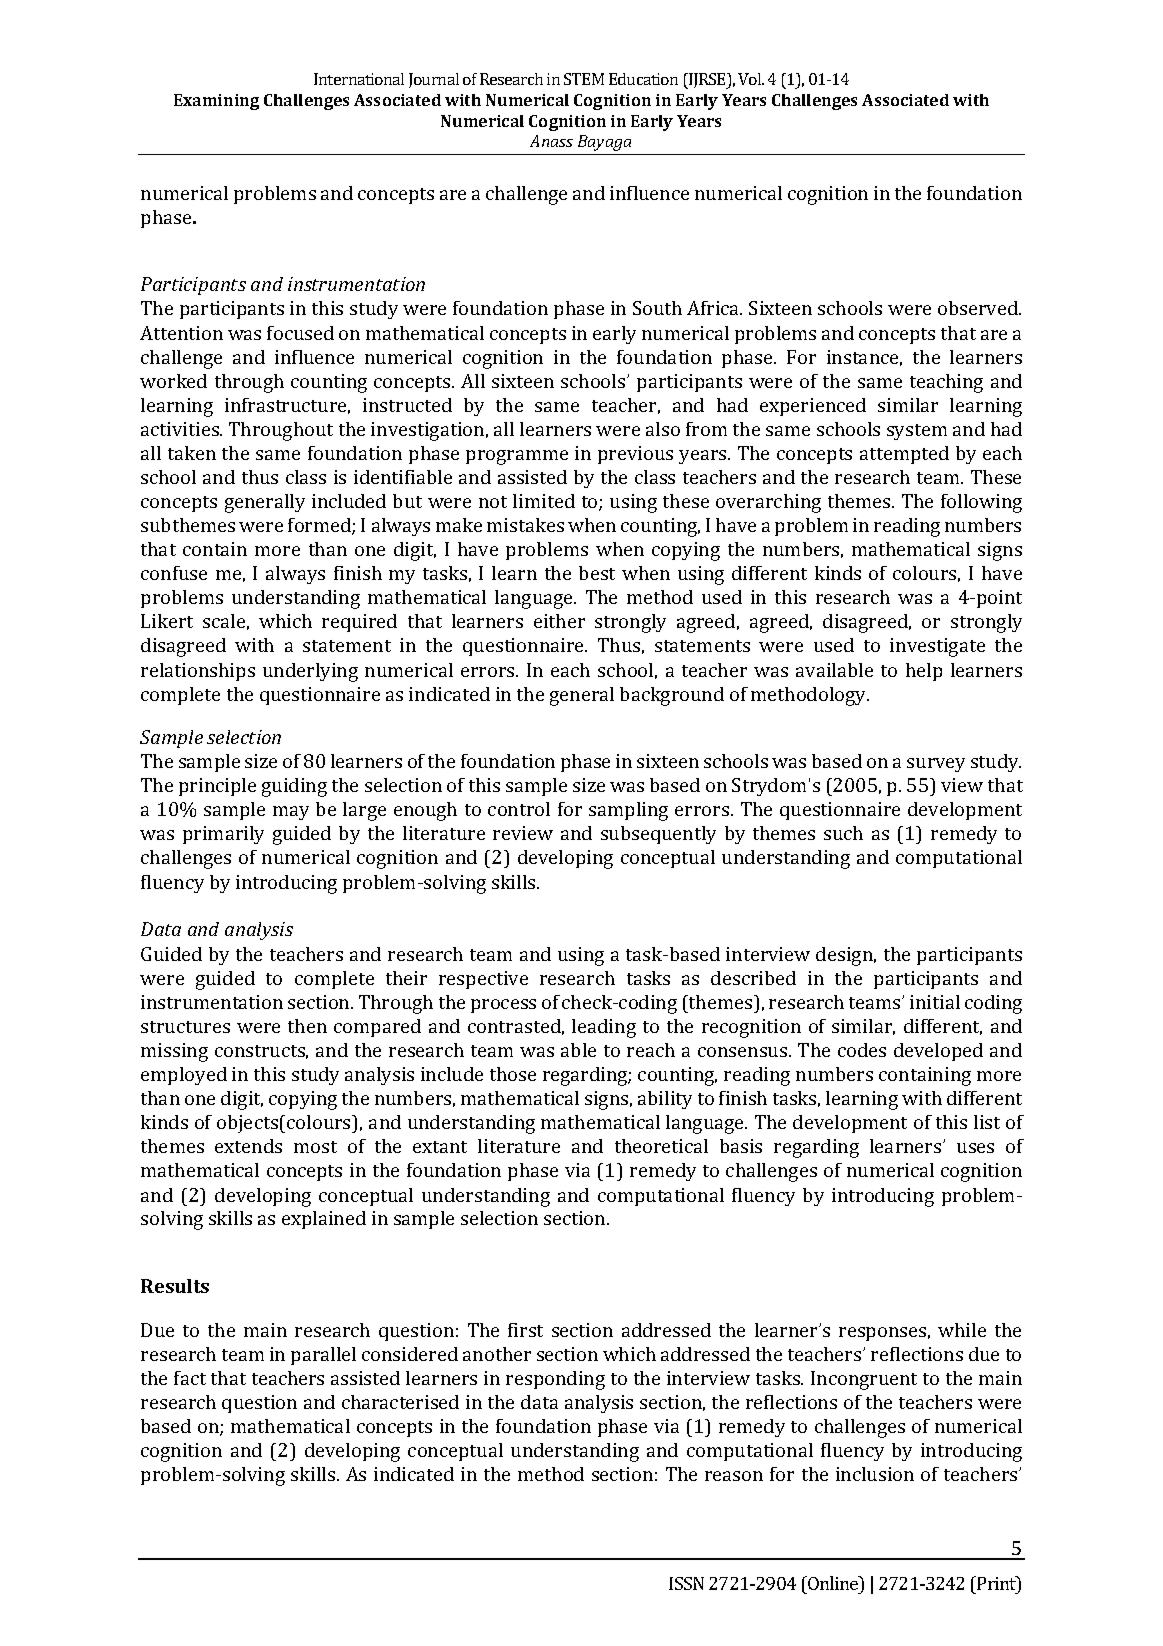  What do you see at coordinates (937, 647) in the screenshot?
I see `investigate` at bounding box center [937, 647].
